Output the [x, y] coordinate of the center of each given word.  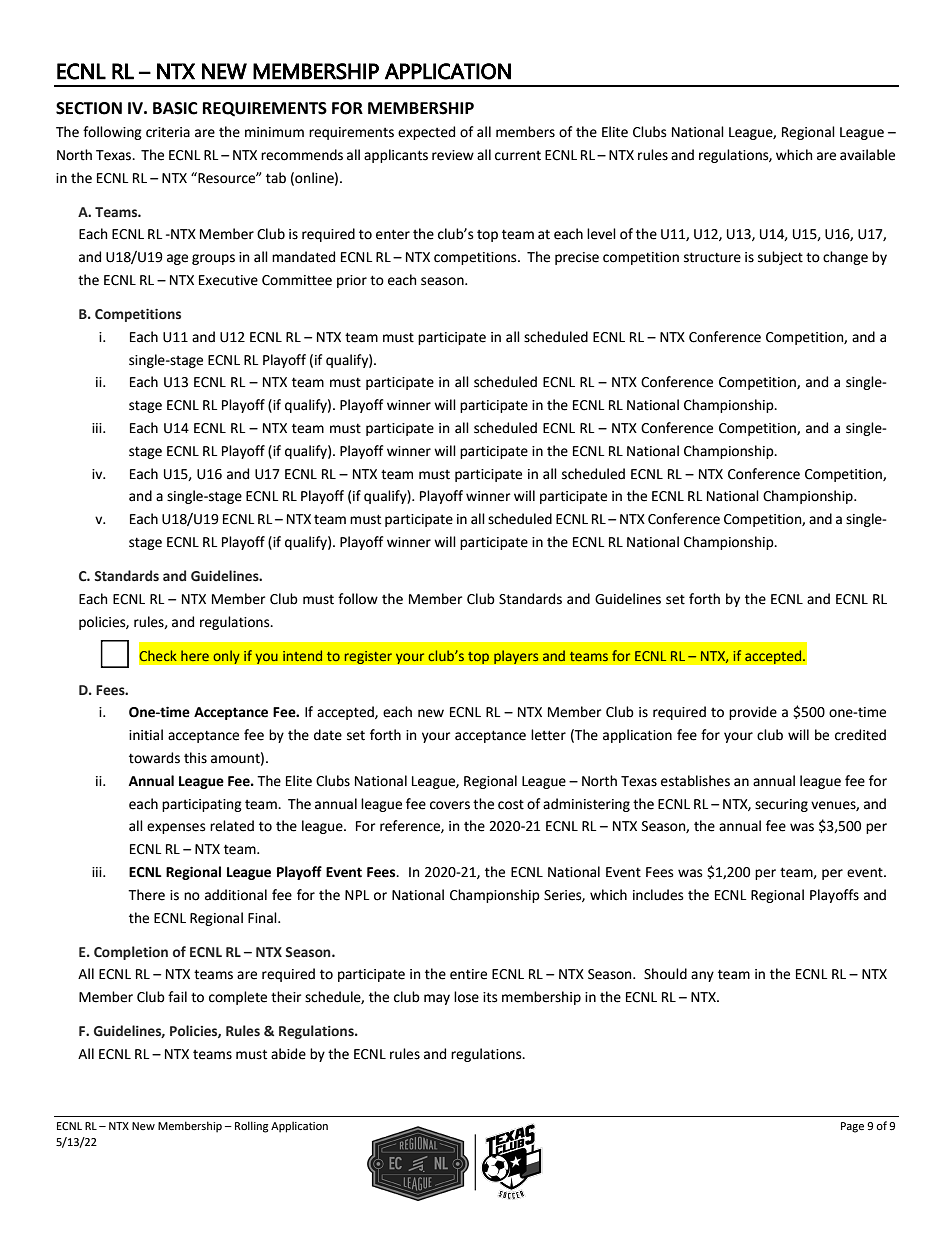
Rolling [251, 1127]
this [195, 758]
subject [780, 258]
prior [352, 281]
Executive [228, 280]
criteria [168, 132]
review [453, 155]
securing [781, 805]
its [490, 997]
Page [852, 1127]
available [867, 155]
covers [450, 805]
